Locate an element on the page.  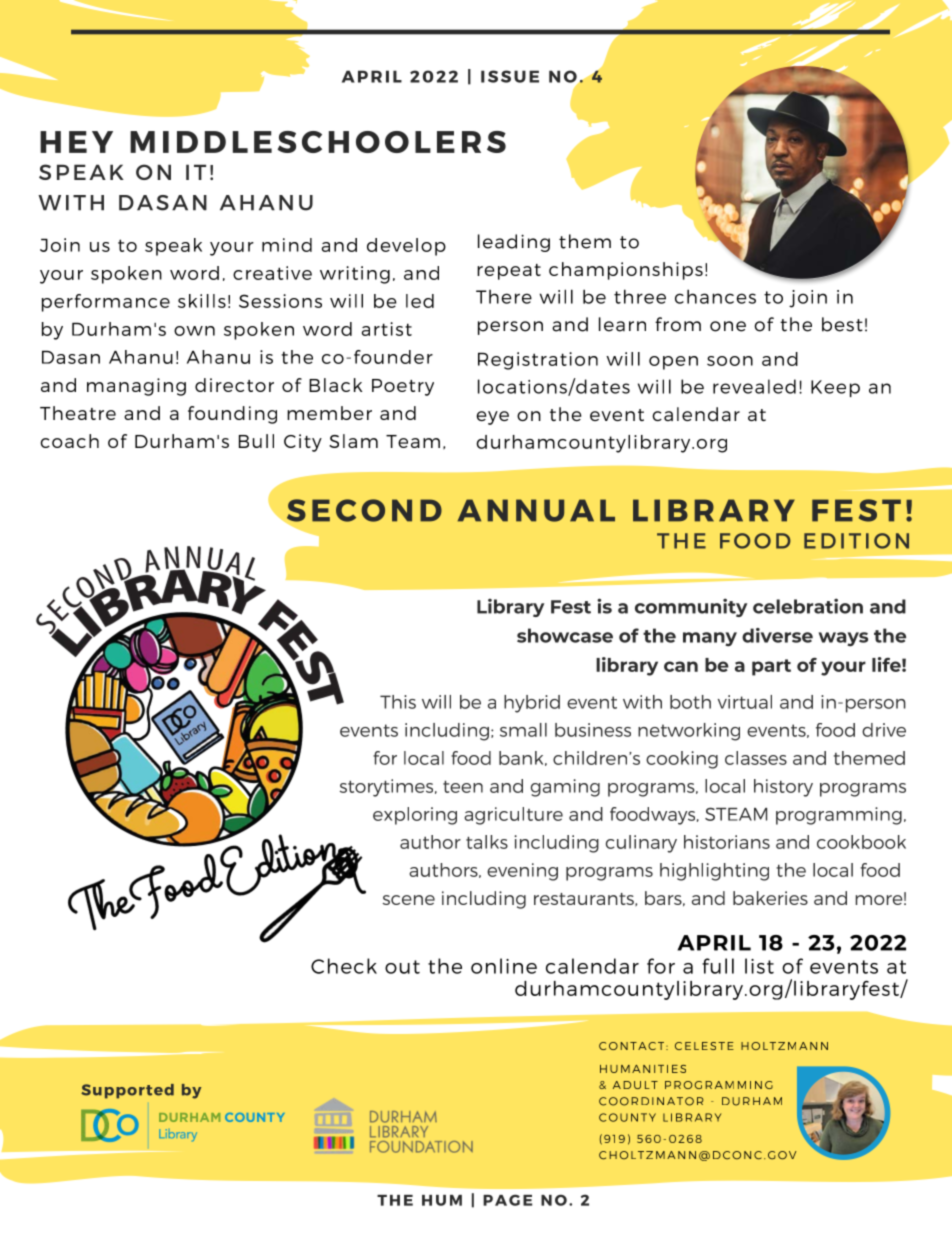
part is located at coordinates (771, 667).
